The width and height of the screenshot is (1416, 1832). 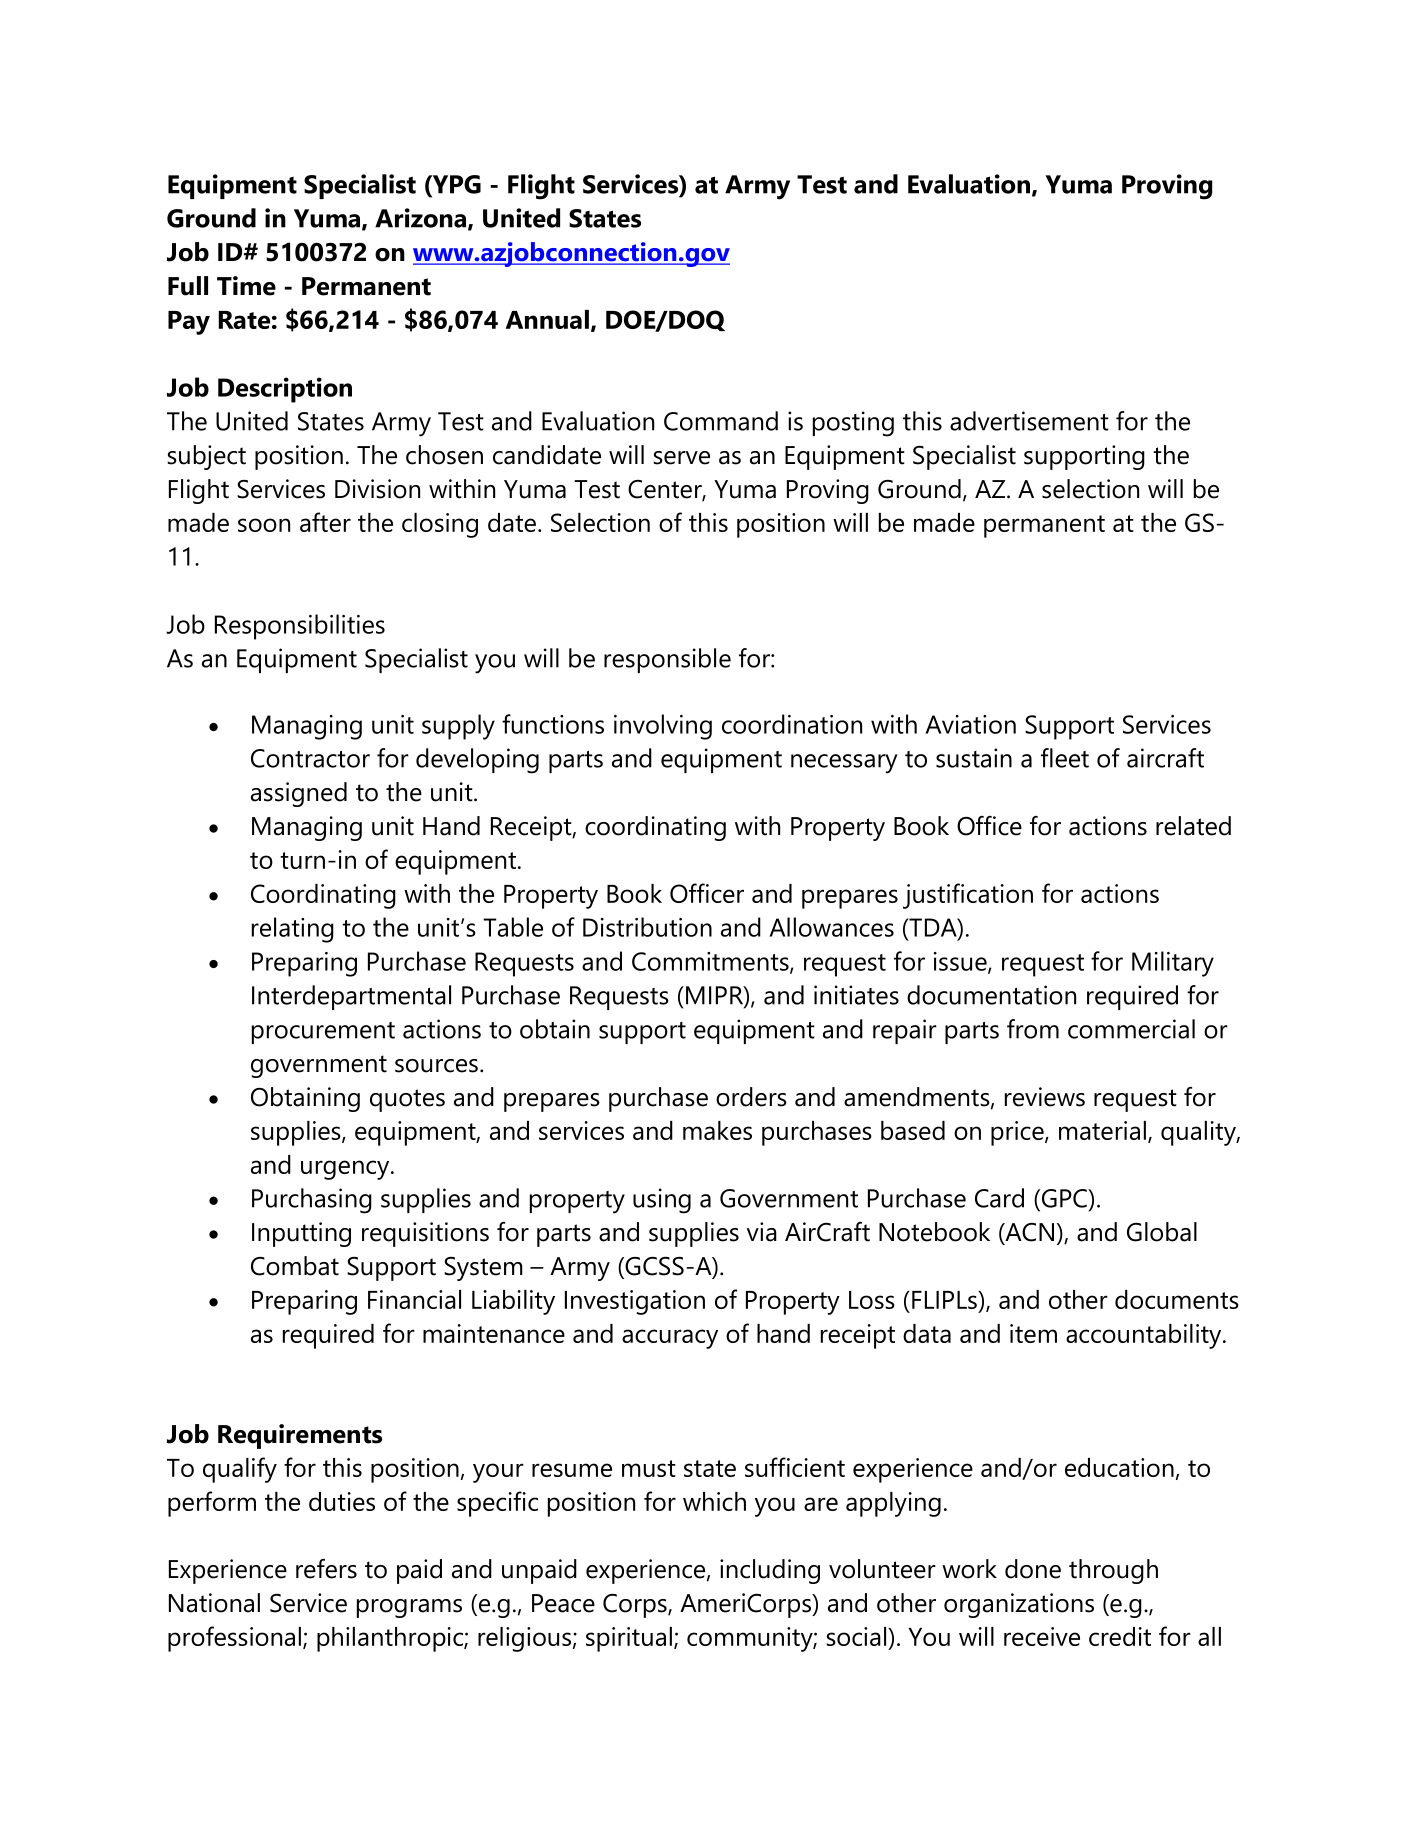 What do you see at coordinates (1029, 421) in the screenshot?
I see `advertisement` at bounding box center [1029, 421].
